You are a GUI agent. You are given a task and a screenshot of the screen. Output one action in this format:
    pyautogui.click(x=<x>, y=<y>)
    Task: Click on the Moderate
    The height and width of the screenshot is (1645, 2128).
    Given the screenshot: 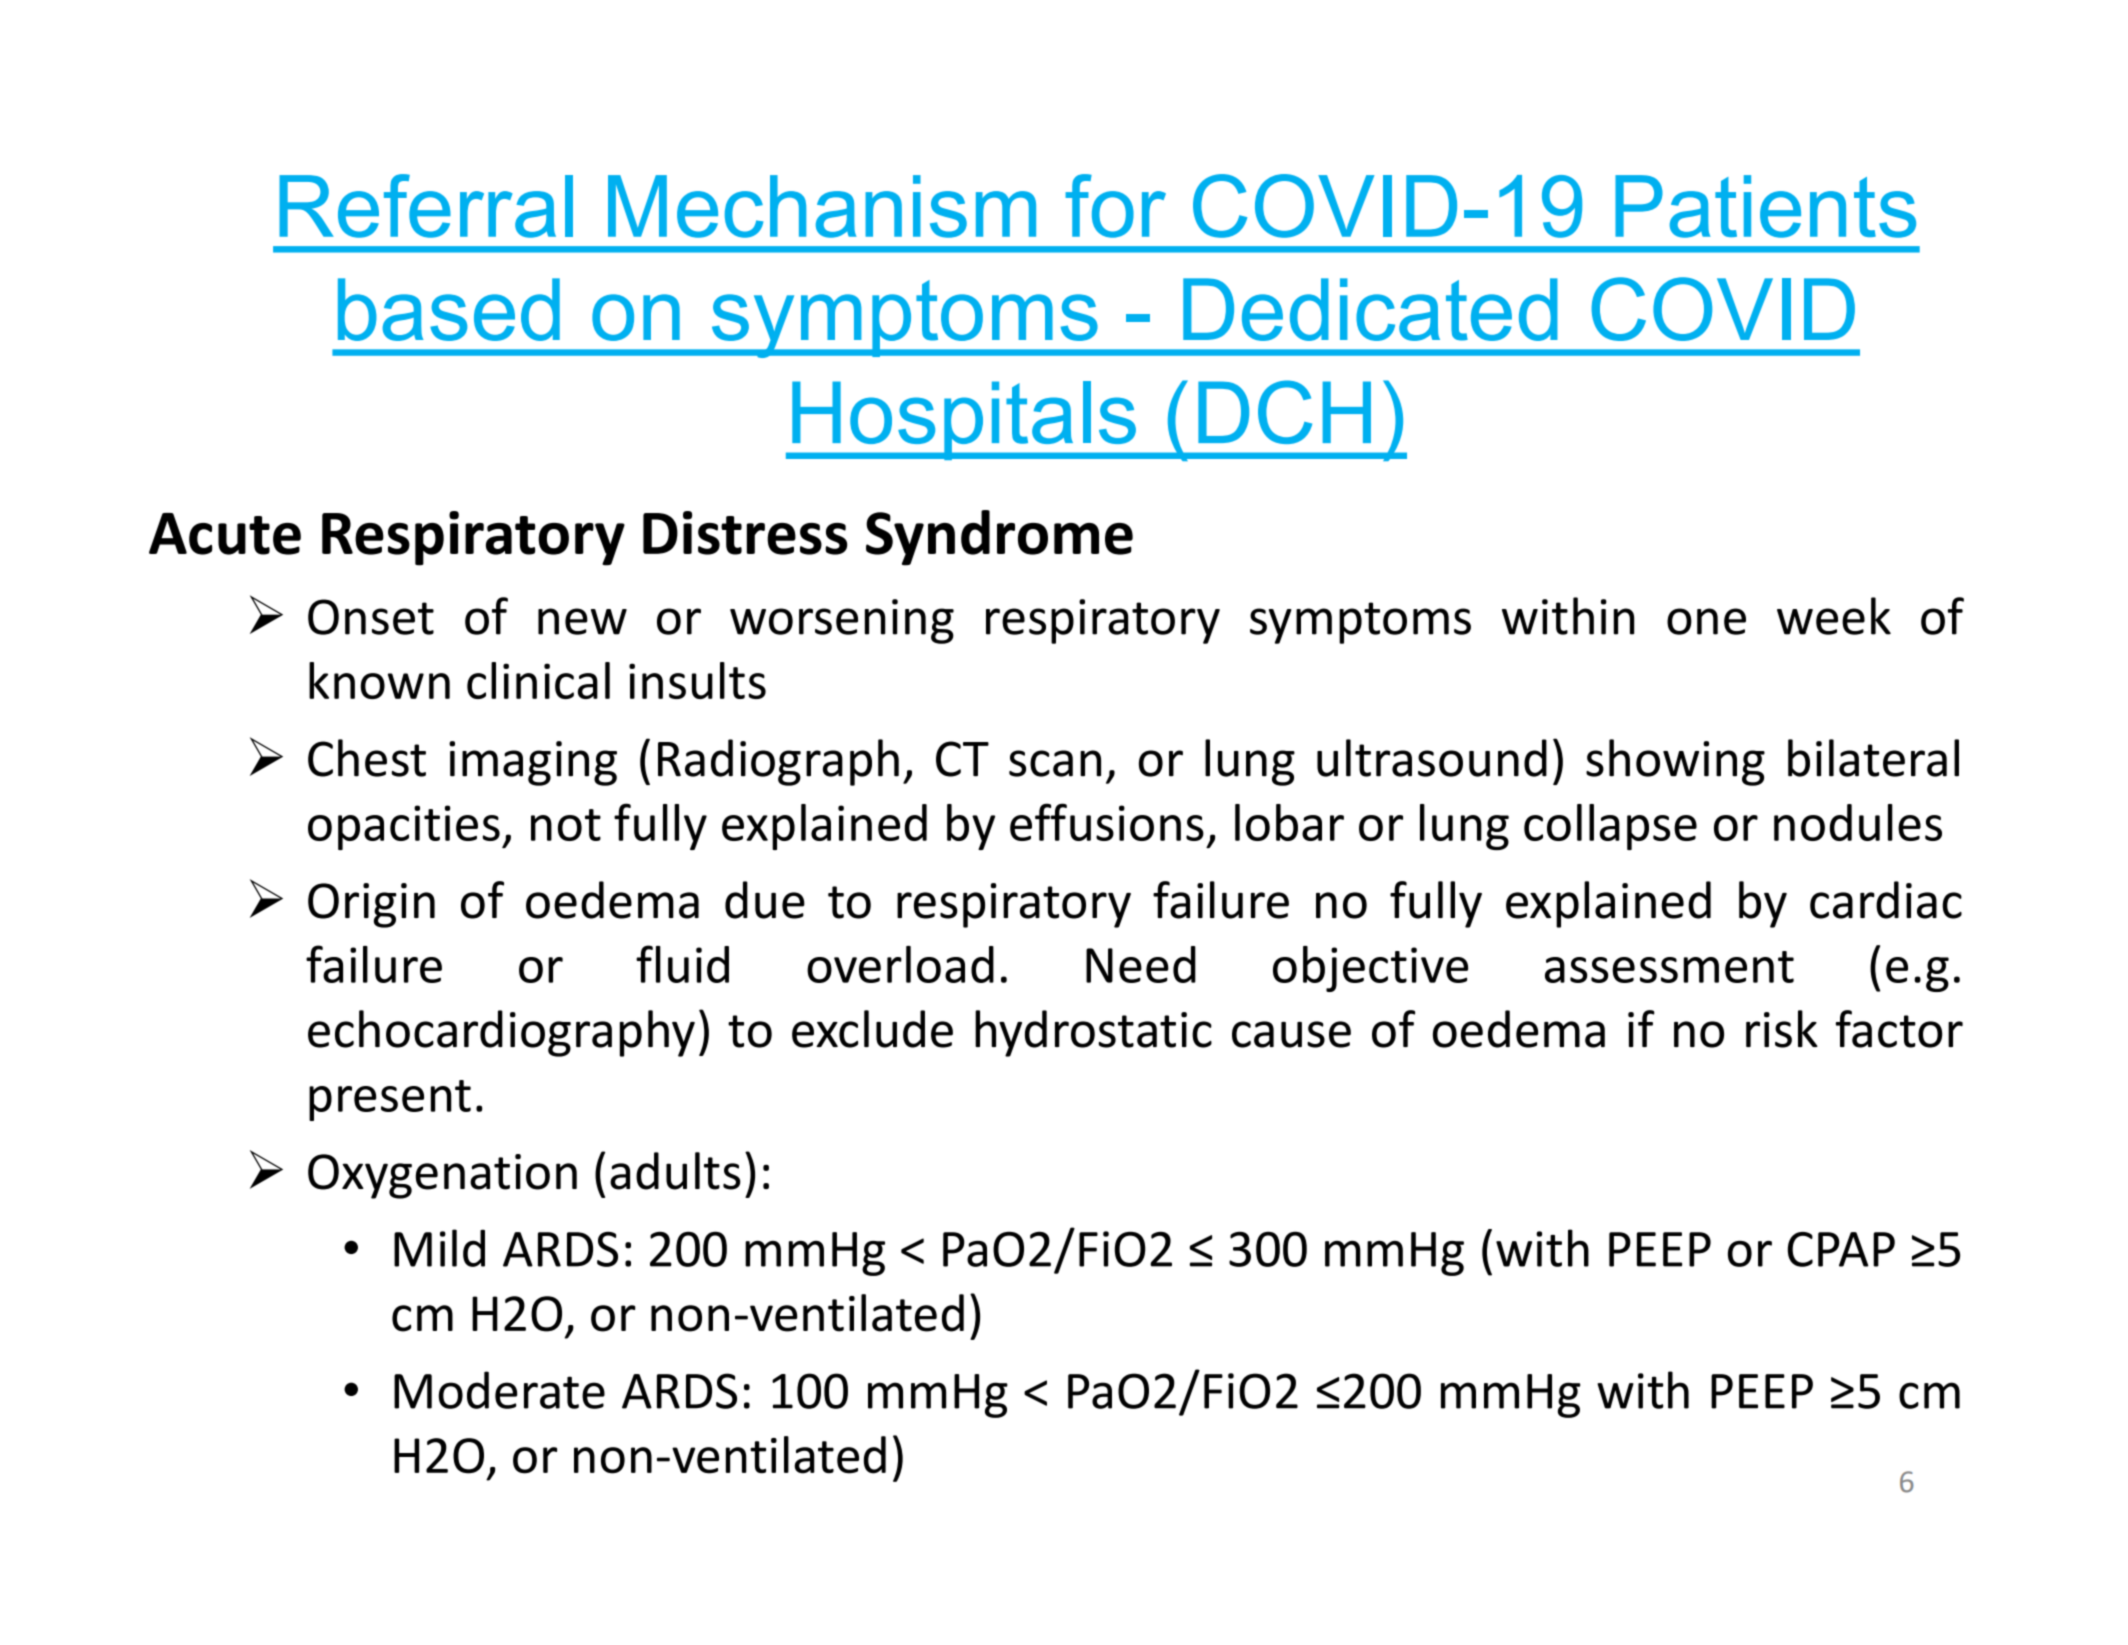 What is the action you would take?
    pyautogui.click(x=499, y=1390)
